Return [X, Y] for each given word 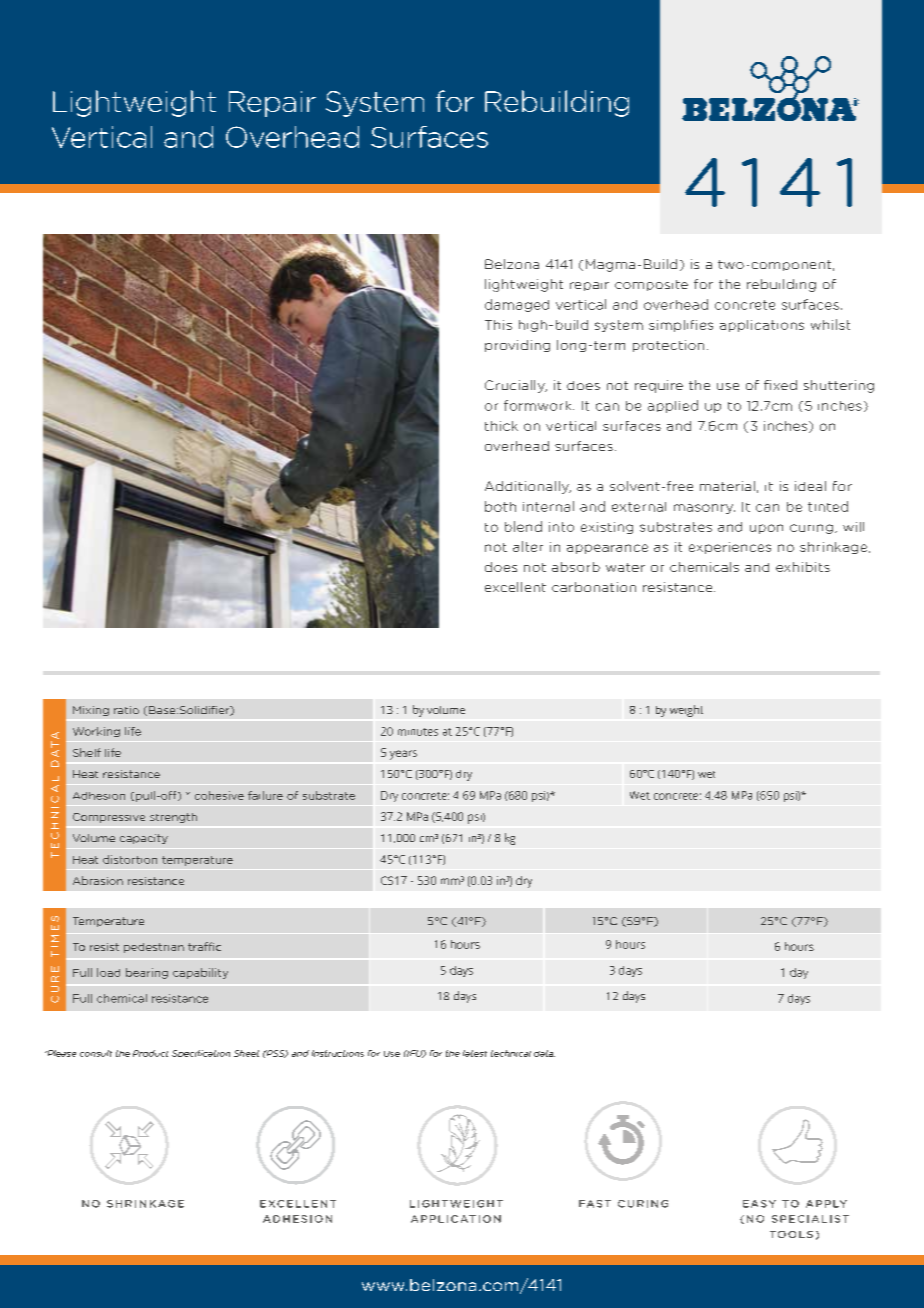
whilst [830, 324]
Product [150, 1053]
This [498, 325]
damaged [517, 305]
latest [475, 1053]
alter [528, 546]
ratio [126, 710]
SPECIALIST [810, 1219]
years [403, 755]
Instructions [338, 1053]
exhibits [803, 567]
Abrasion [98, 880]
